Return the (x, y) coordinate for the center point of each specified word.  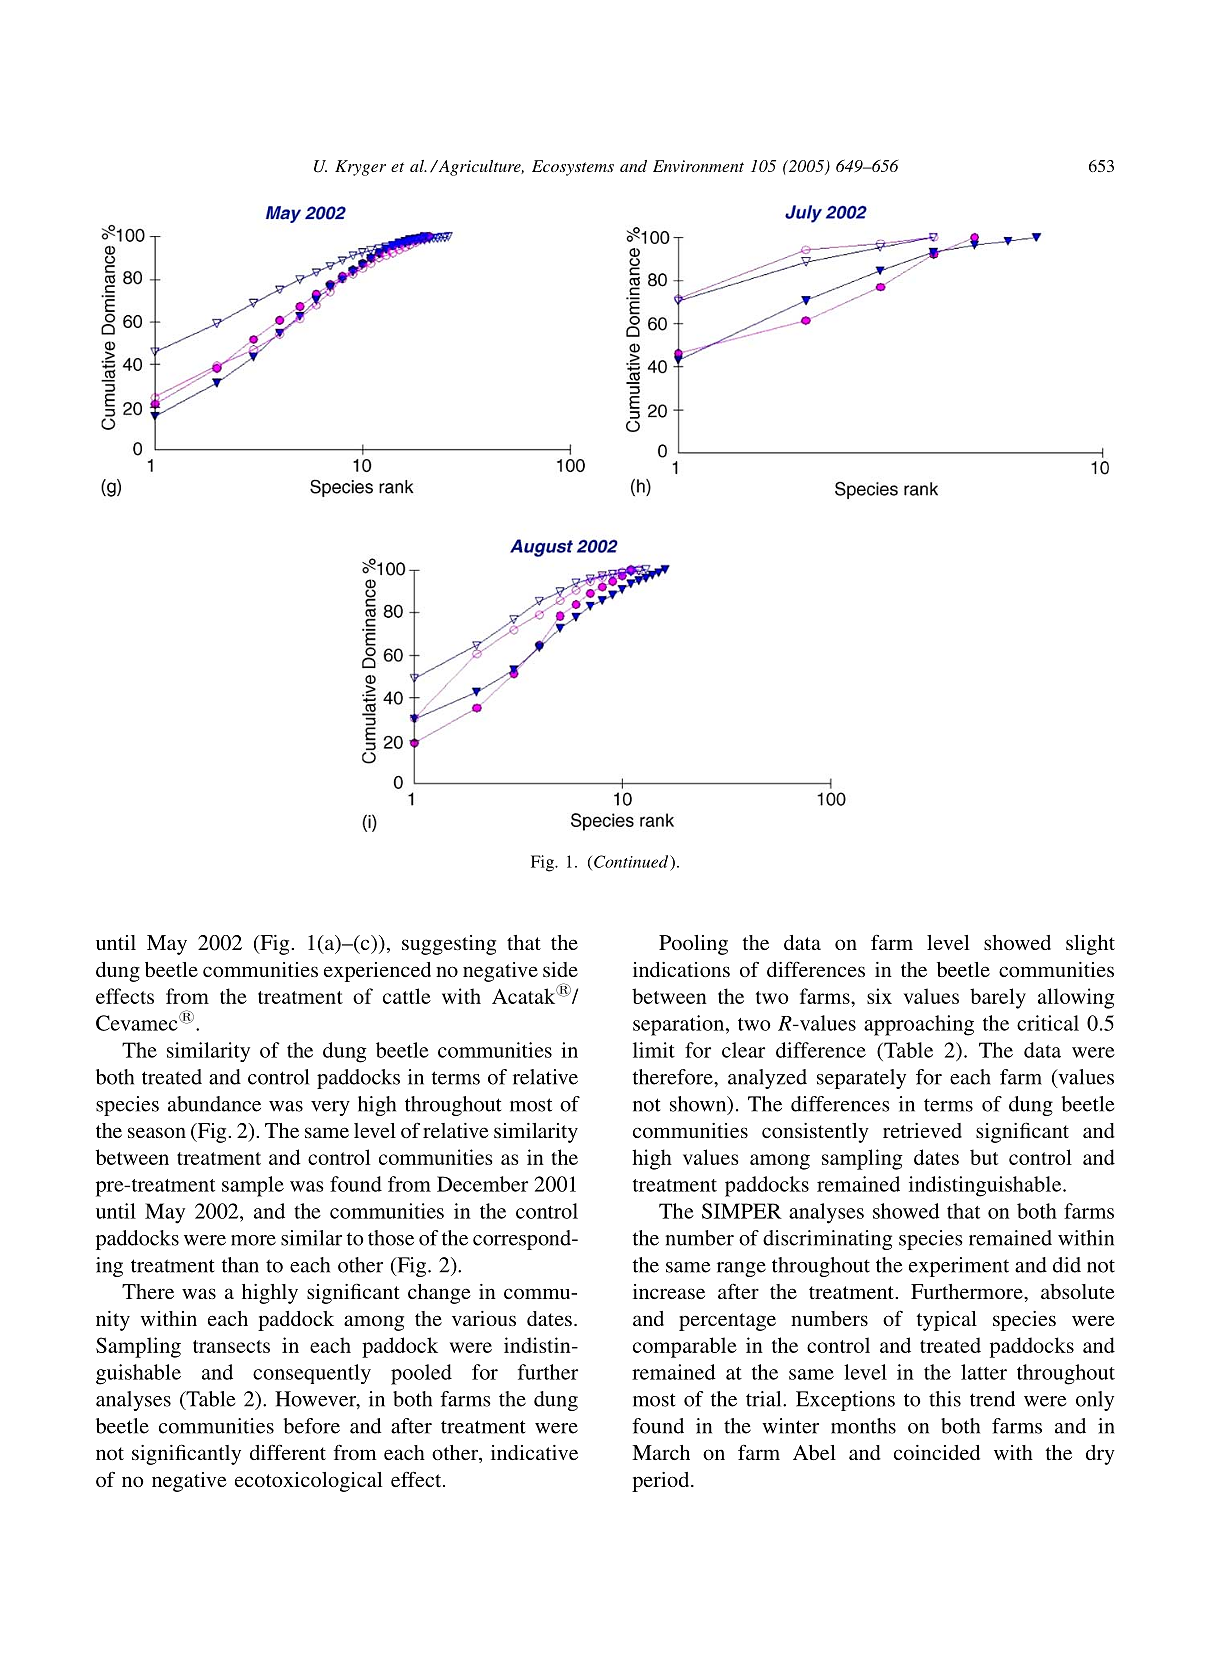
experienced (377, 972)
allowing (1076, 998)
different (288, 1452)
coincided (937, 1452)
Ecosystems (573, 168)
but (984, 1157)
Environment (698, 166)
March (661, 1452)
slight (1090, 945)
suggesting (449, 945)
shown (699, 1105)
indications (681, 969)
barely (998, 998)
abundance (214, 1104)
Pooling (693, 945)
